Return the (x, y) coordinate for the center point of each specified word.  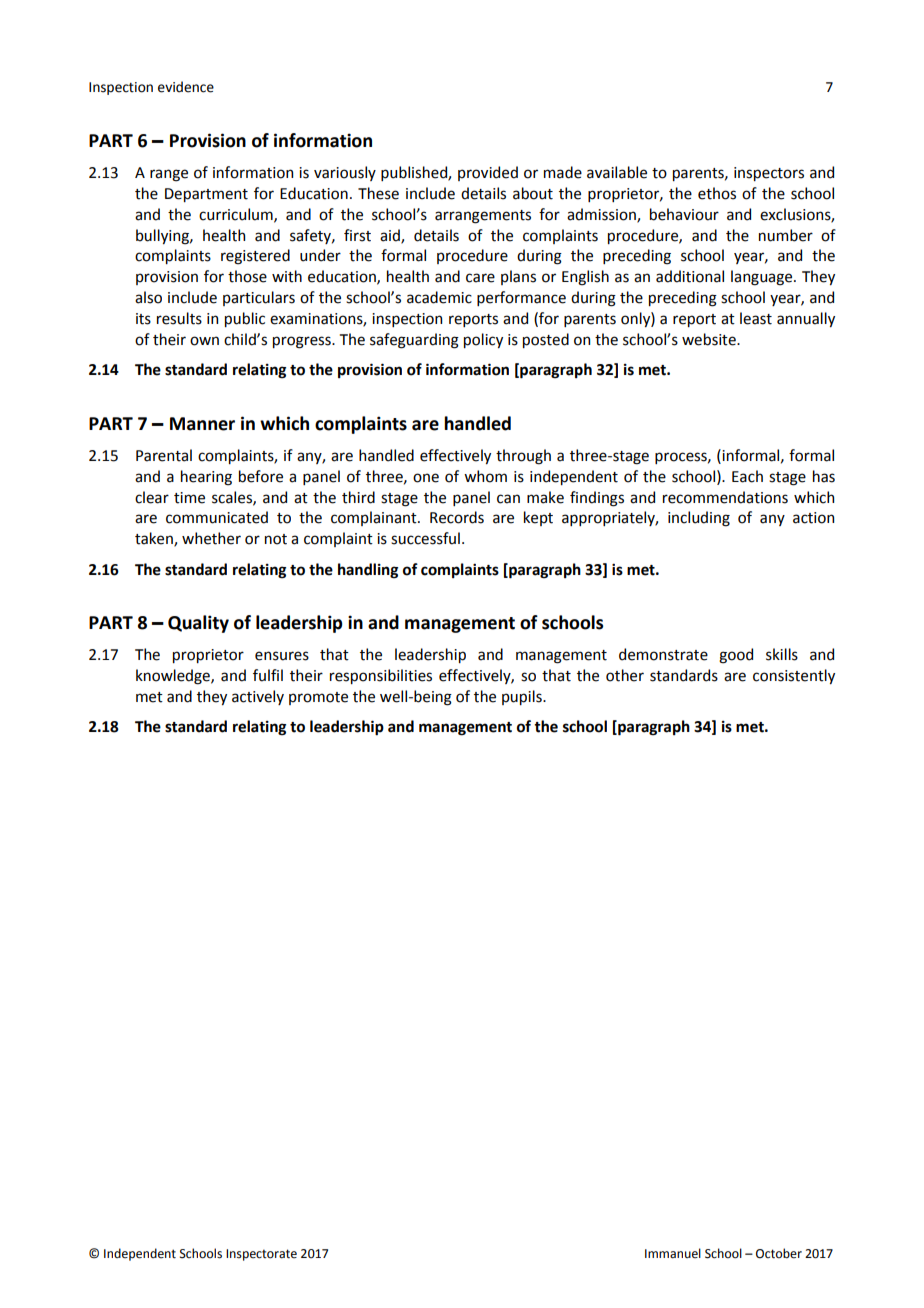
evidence (186, 87)
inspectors (769, 174)
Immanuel (673, 1253)
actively (258, 697)
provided (488, 173)
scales (233, 498)
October (779, 1253)
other (625, 675)
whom (485, 476)
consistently (794, 676)
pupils (523, 697)
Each (747, 476)
